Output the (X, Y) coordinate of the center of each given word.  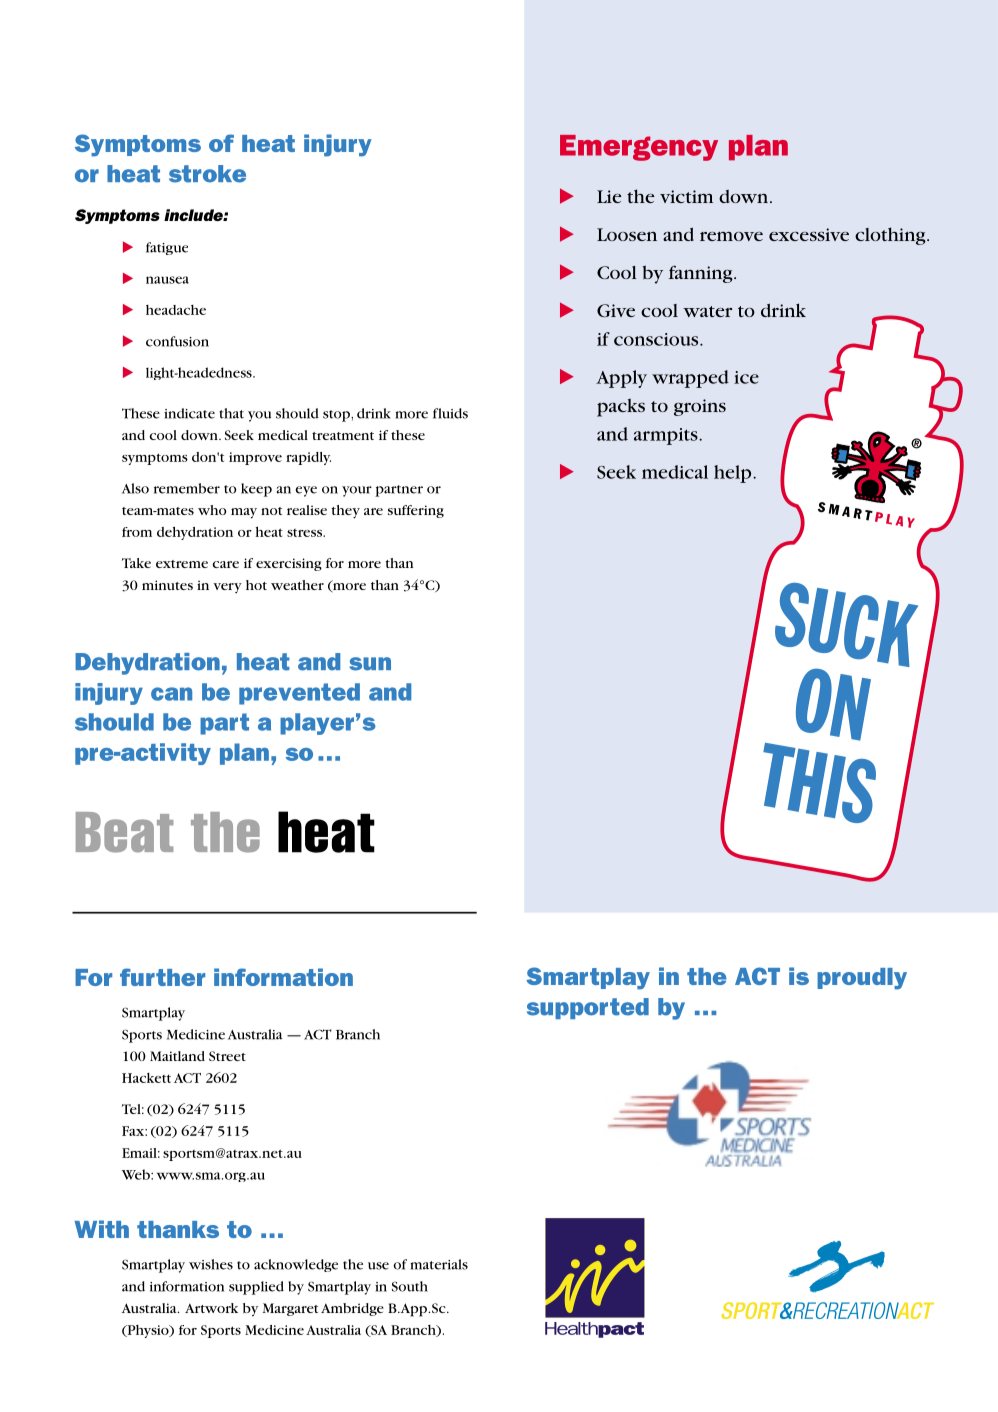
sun (370, 664)
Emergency (639, 148)
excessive (809, 234)
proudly (862, 979)
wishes (211, 1264)
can (171, 694)
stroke (207, 174)
